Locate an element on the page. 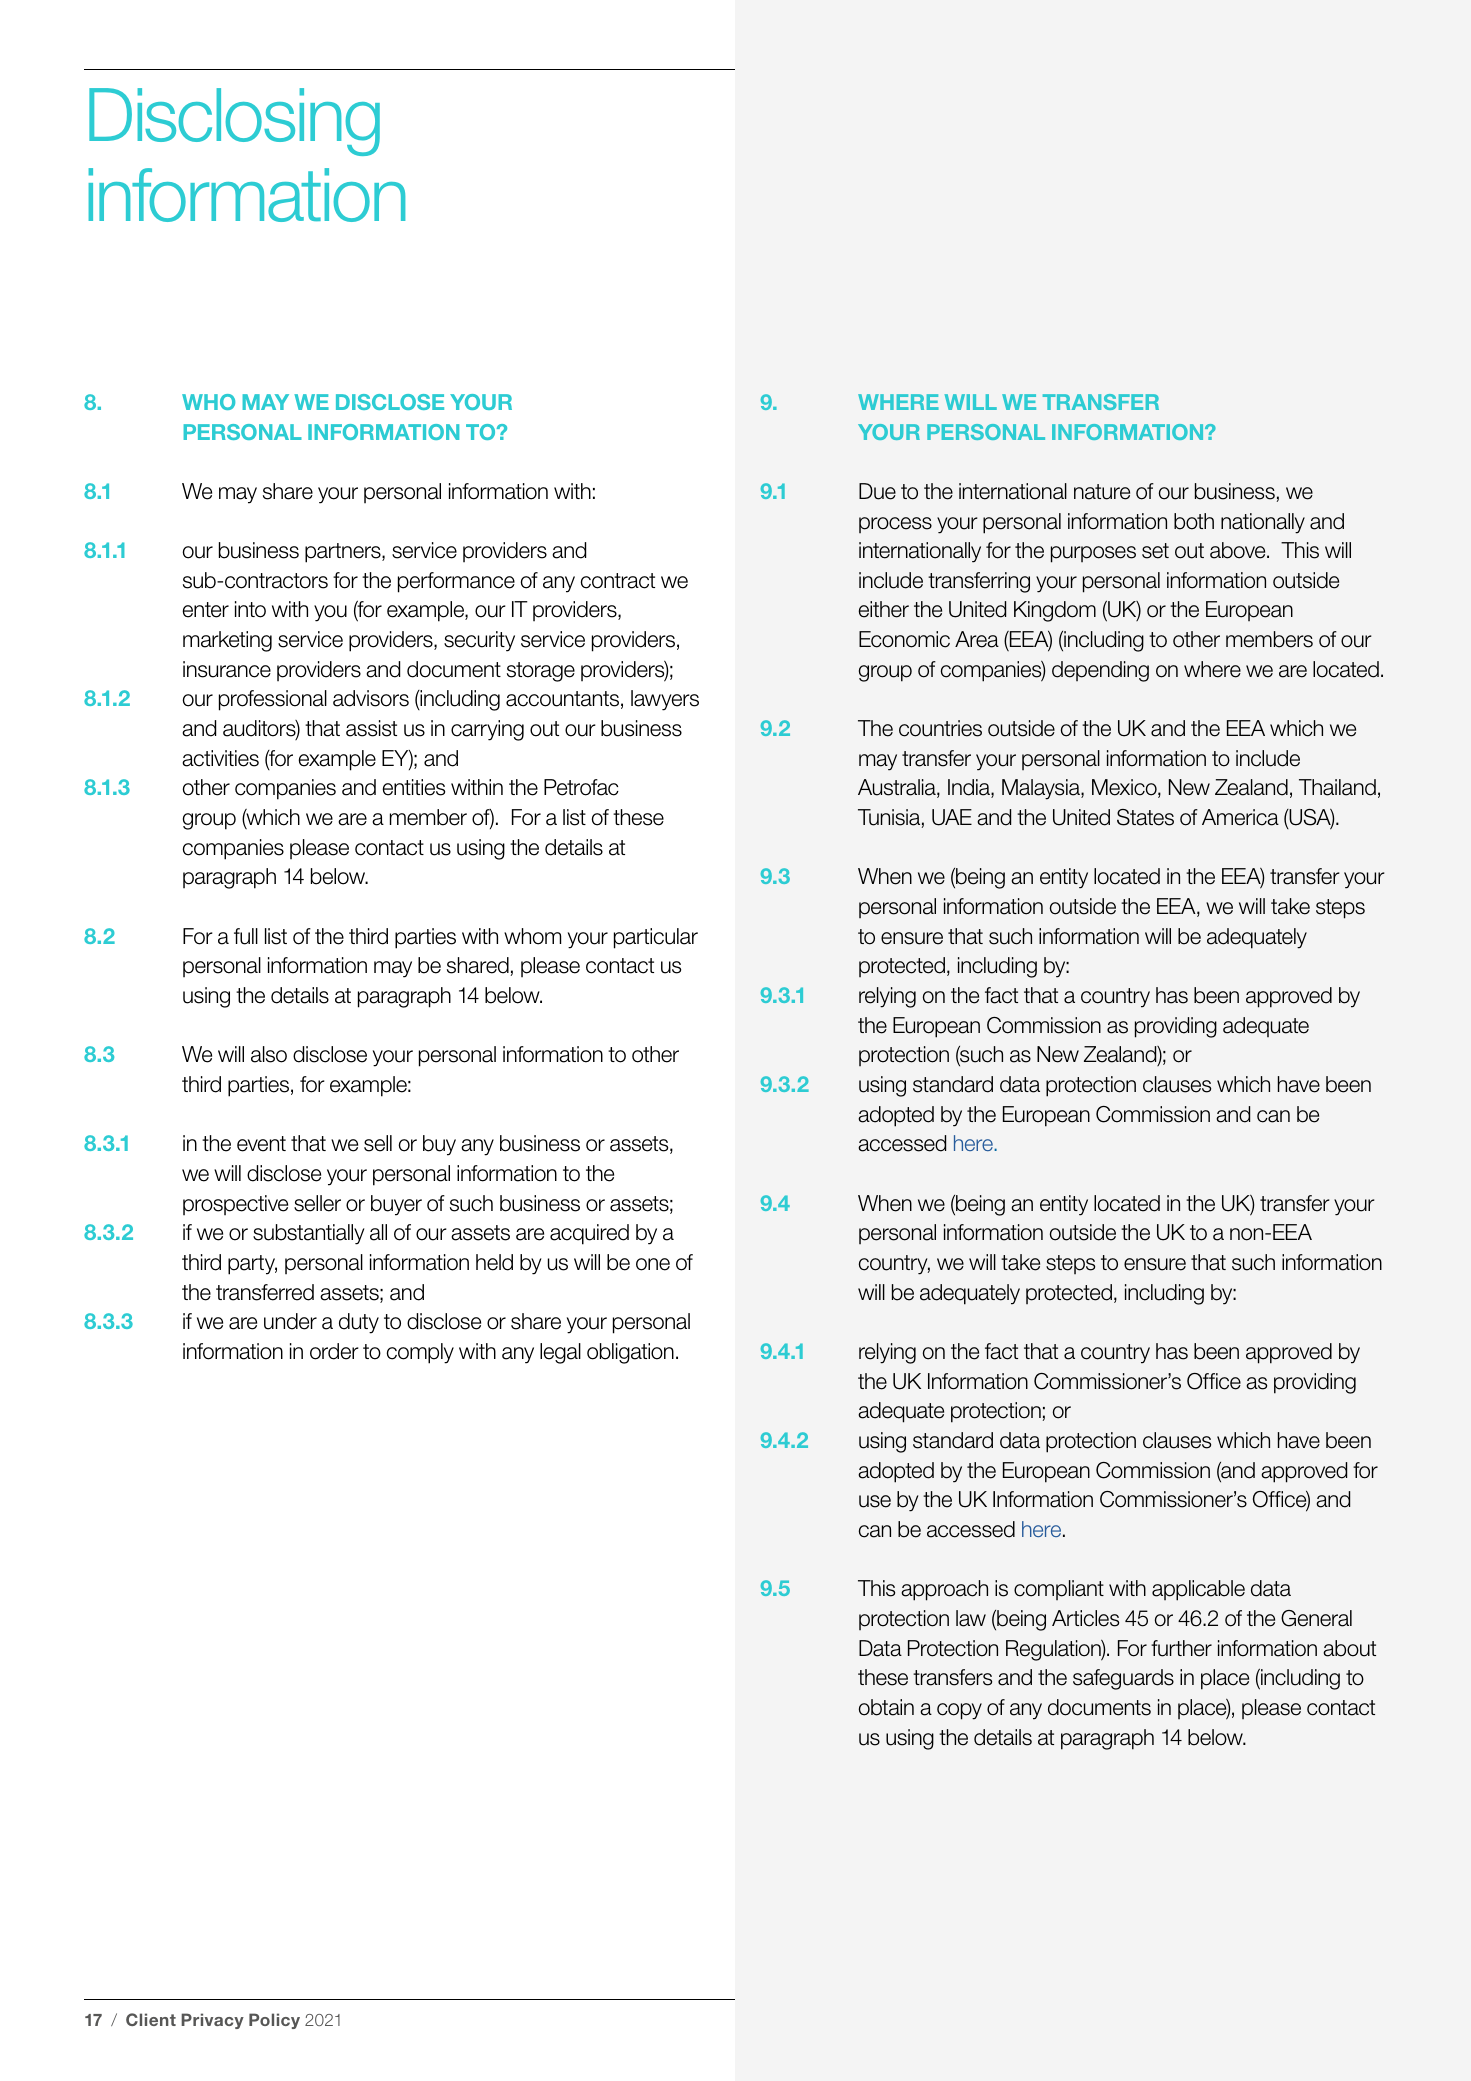  order is located at coordinates (334, 1351).
